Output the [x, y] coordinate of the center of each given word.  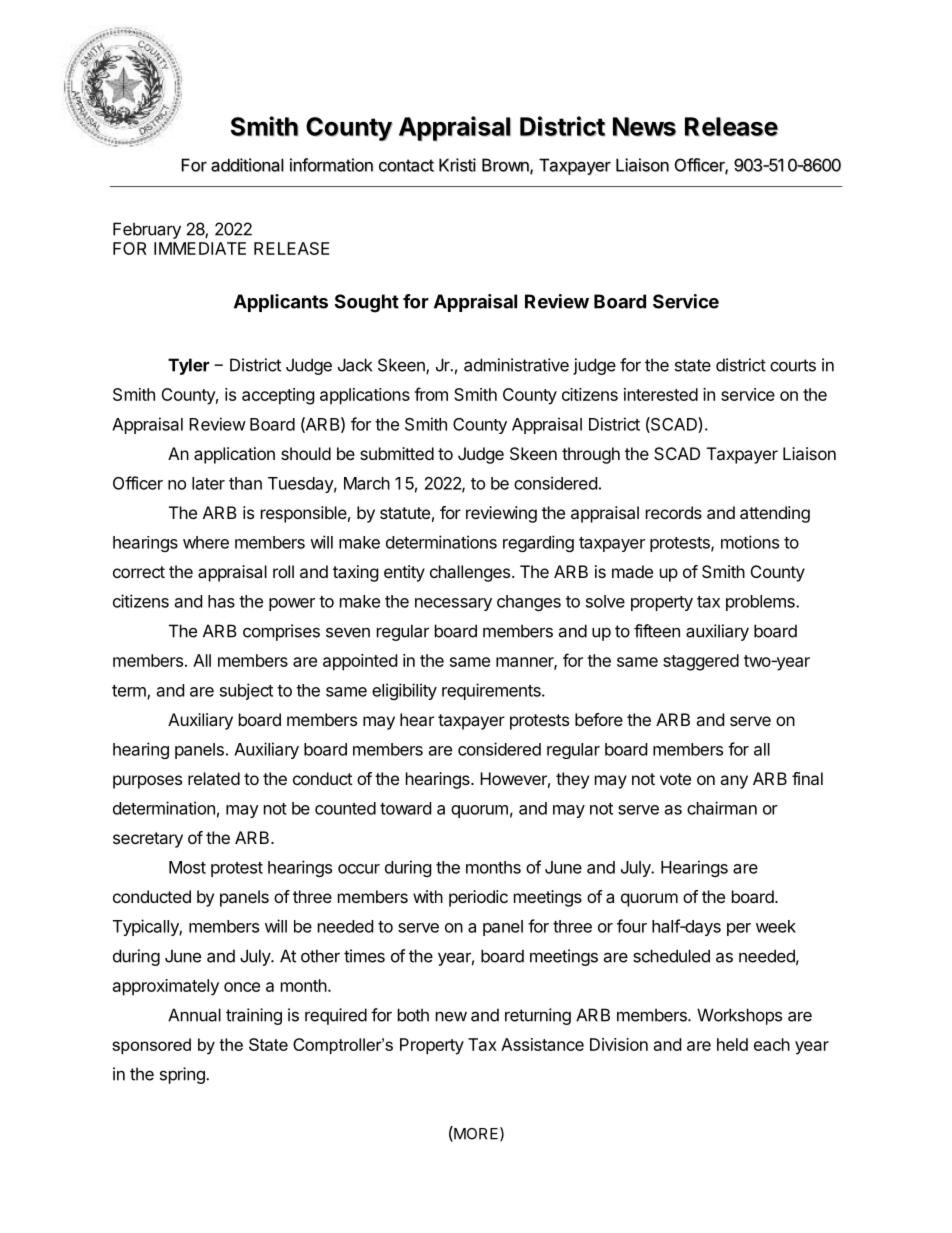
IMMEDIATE [200, 248]
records [674, 512]
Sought [367, 303]
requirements [492, 691]
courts [793, 365]
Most [187, 867]
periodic [478, 898]
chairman [722, 808]
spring [183, 1075]
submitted [397, 453]
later [208, 483]
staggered [701, 662]
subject [246, 691]
